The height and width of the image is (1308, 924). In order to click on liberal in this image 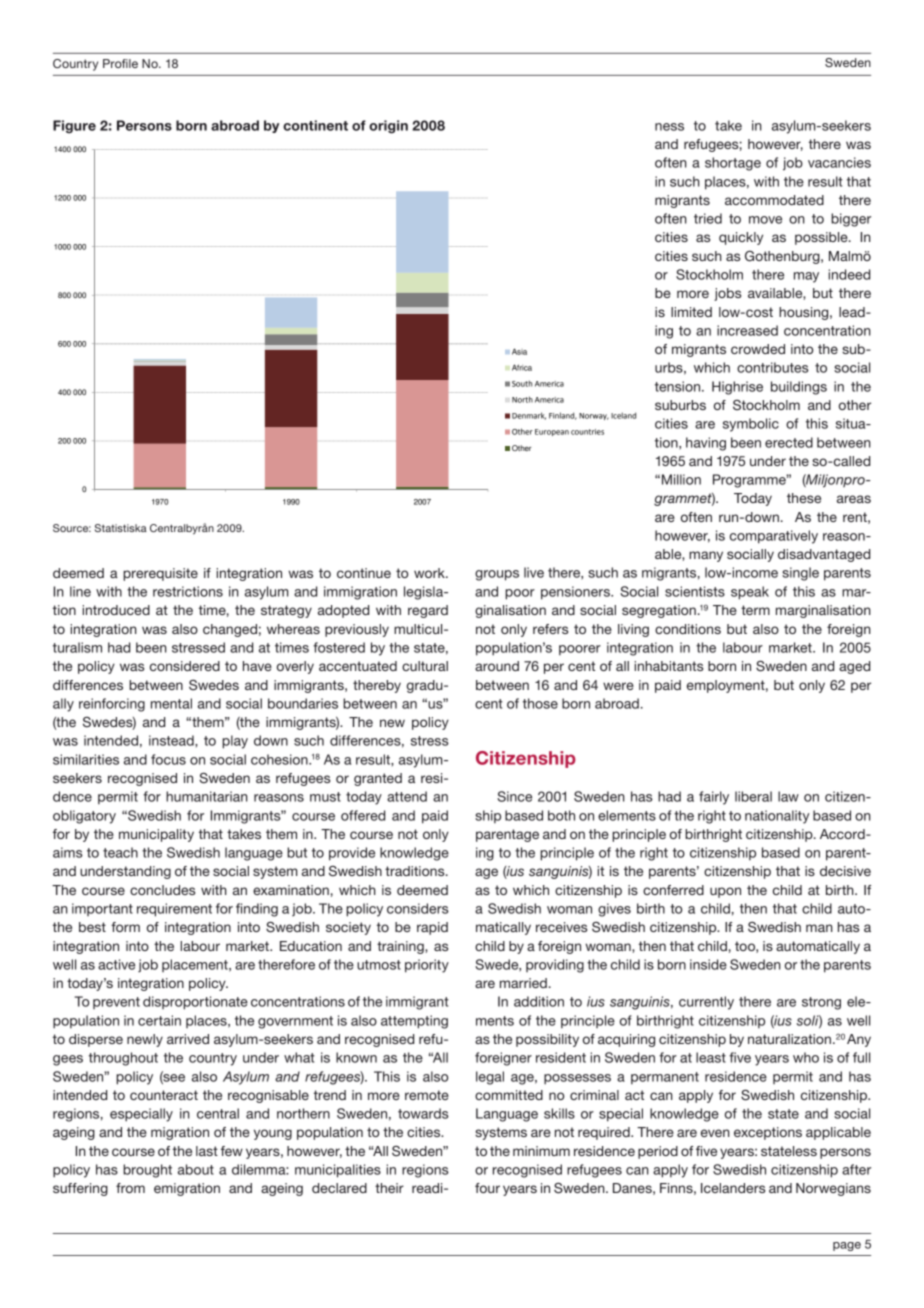, I will do `click(753, 796)`.
